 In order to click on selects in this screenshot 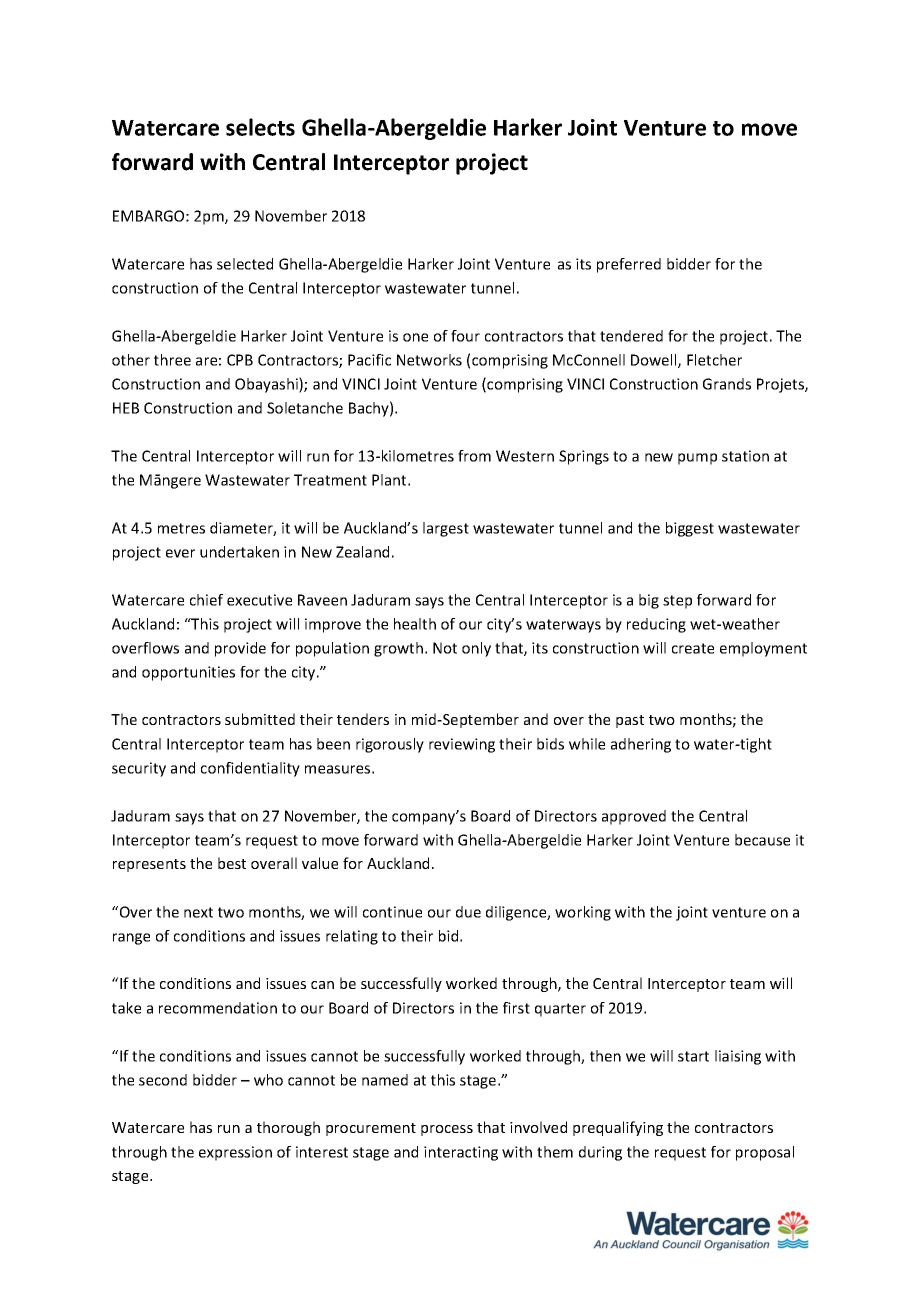, I will do `click(260, 127)`.
